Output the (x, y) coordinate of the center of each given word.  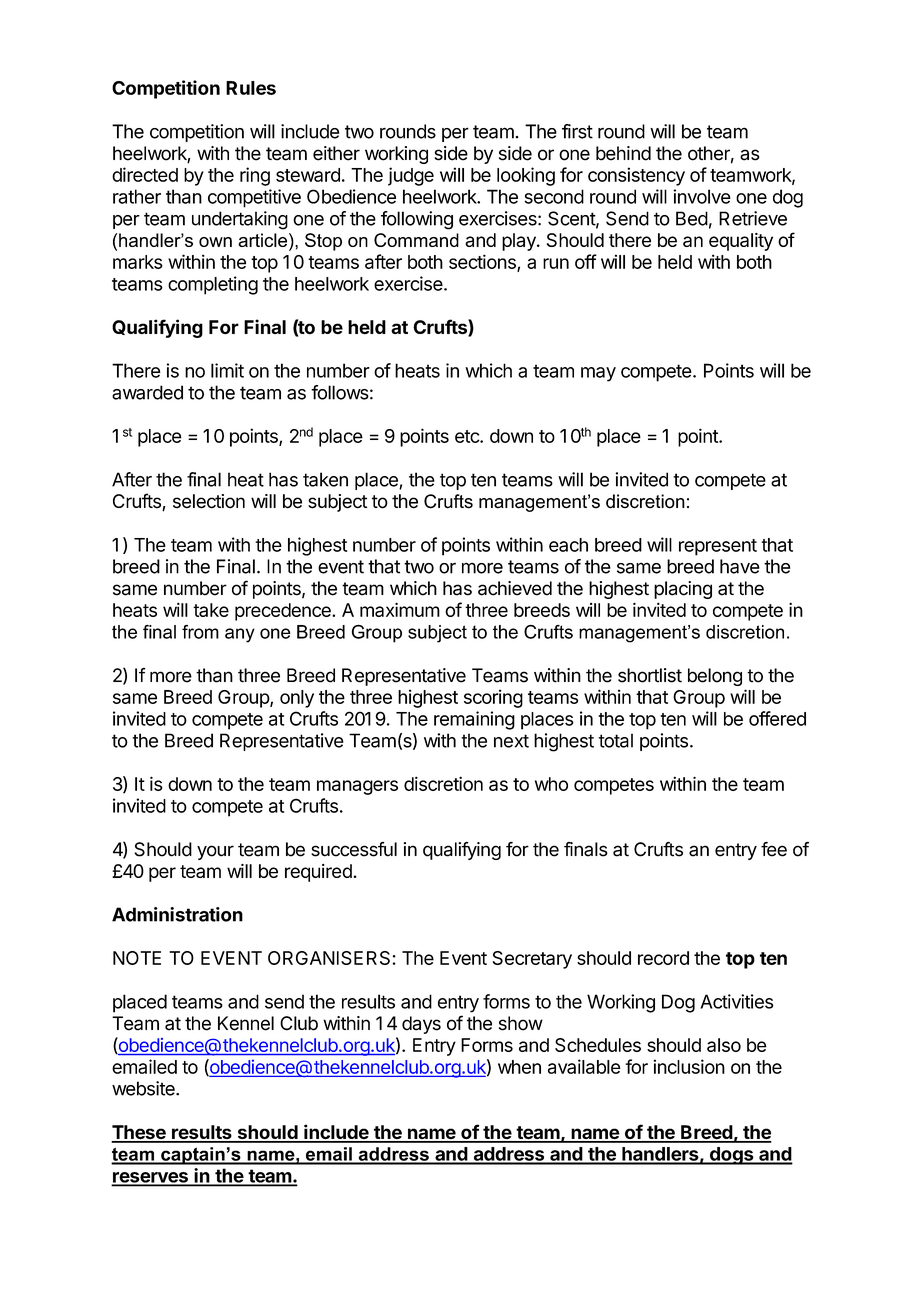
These (139, 1133)
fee (774, 849)
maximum (400, 610)
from (200, 632)
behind (623, 153)
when (519, 1067)
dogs (731, 1156)
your (215, 852)
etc (468, 436)
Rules (251, 88)
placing (683, 590)
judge (411, 176)
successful (354, 849)
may (598, 374)
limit (227, 370)
